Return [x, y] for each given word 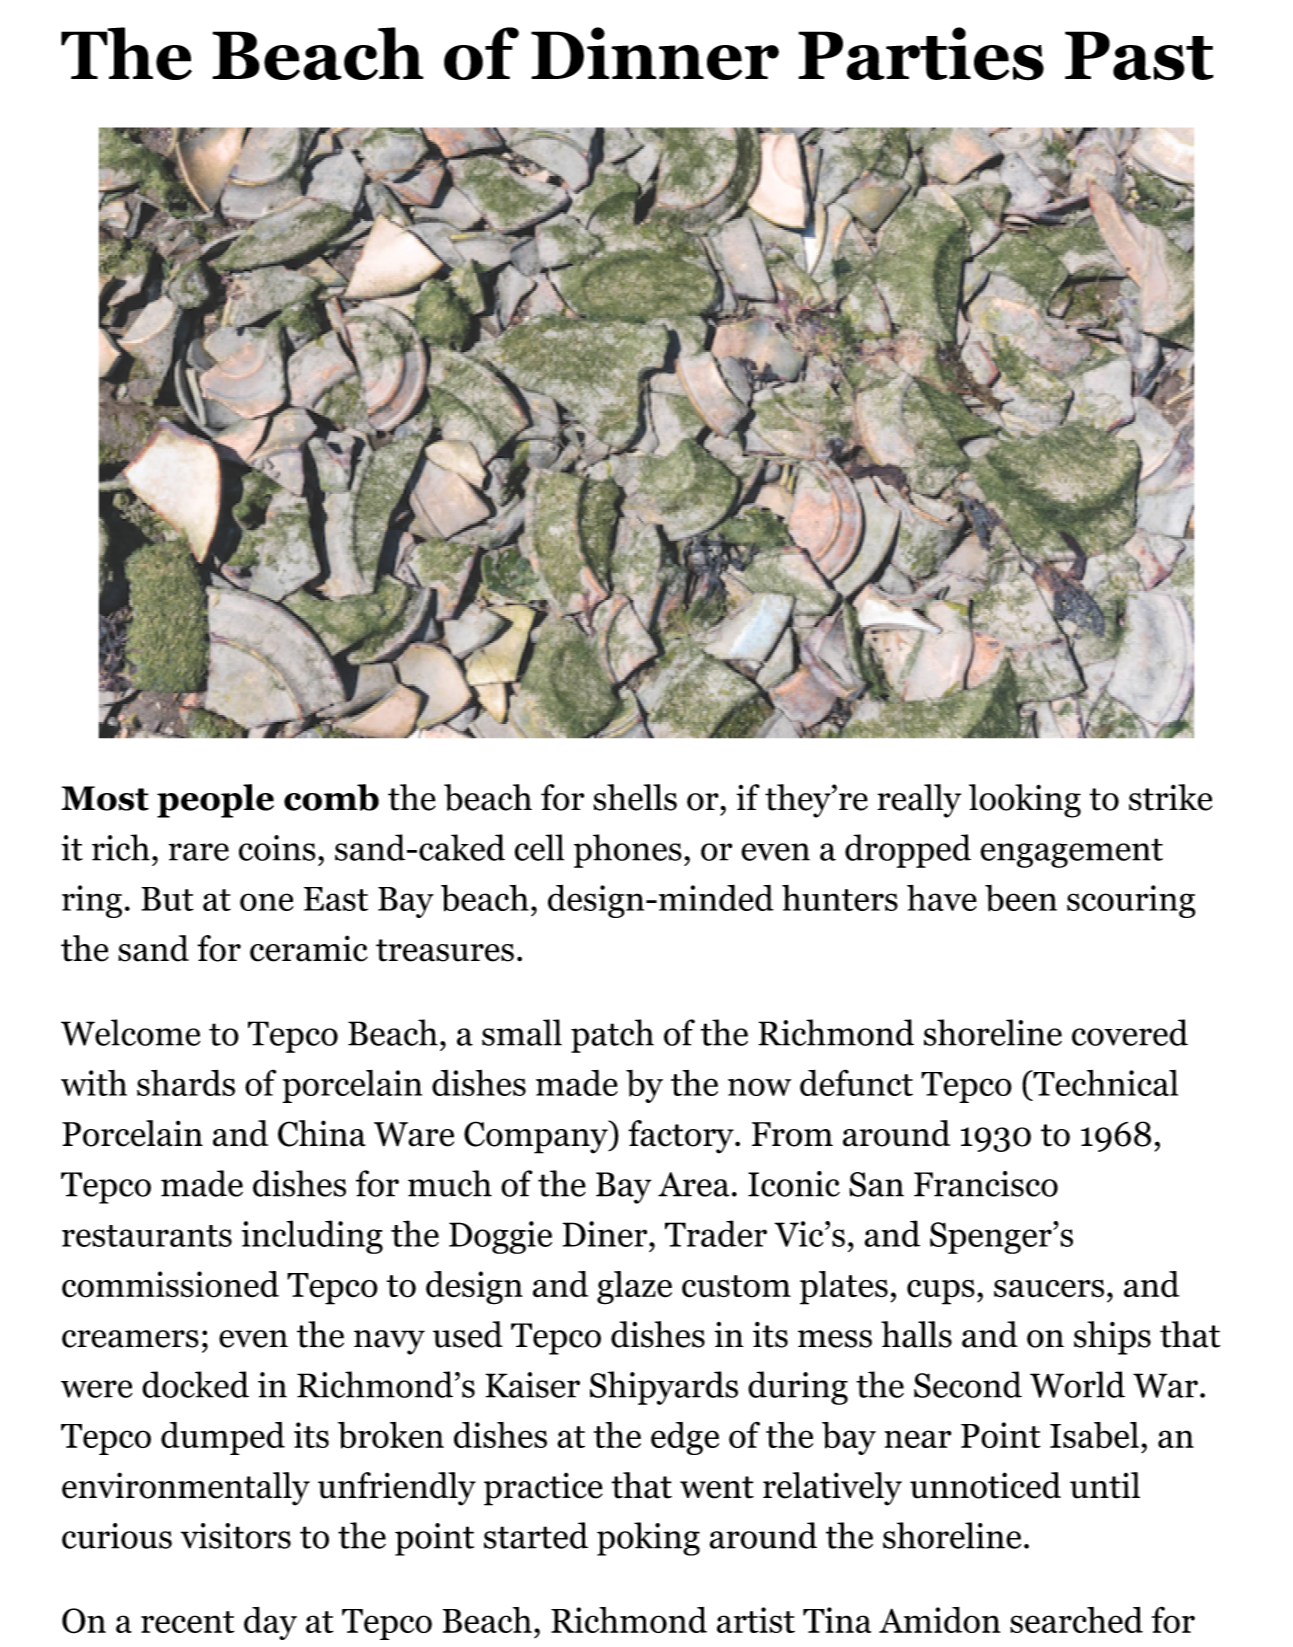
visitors [236, 1536]
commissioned [170, 1284]
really [919, 801]
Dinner [655, 53]
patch [612, 1036]
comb [331, 797]
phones [628, 851]
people [215, 801]
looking [1025, 801]
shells [635, 797]
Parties [921, 54]
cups [941, 1292]
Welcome [130, 1032]
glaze [634, 1288]
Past [1139, 56]
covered [1130, 1032]
